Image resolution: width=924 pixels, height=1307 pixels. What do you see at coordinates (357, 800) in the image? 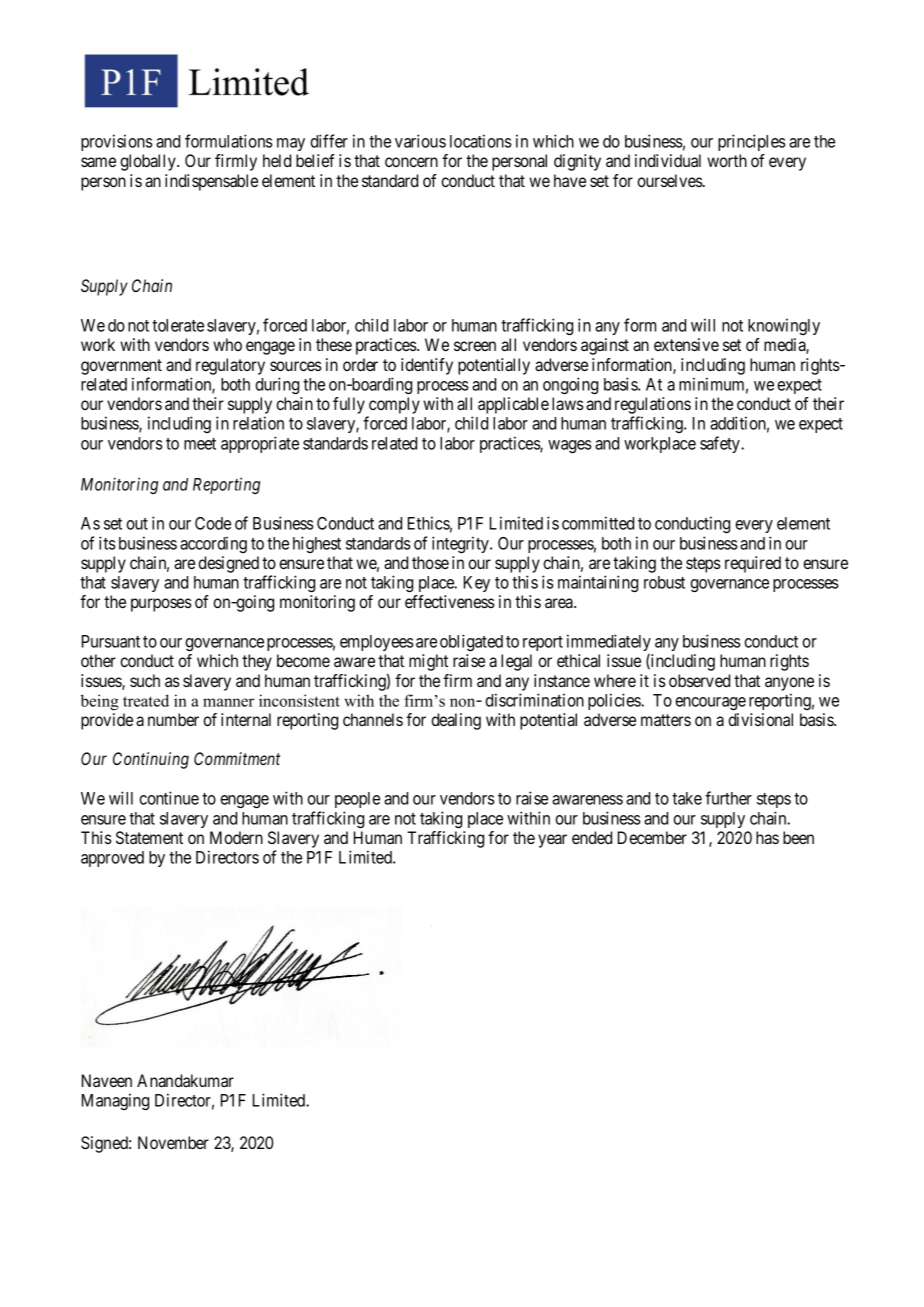
I see `people` at bounding box center [357, 800].
